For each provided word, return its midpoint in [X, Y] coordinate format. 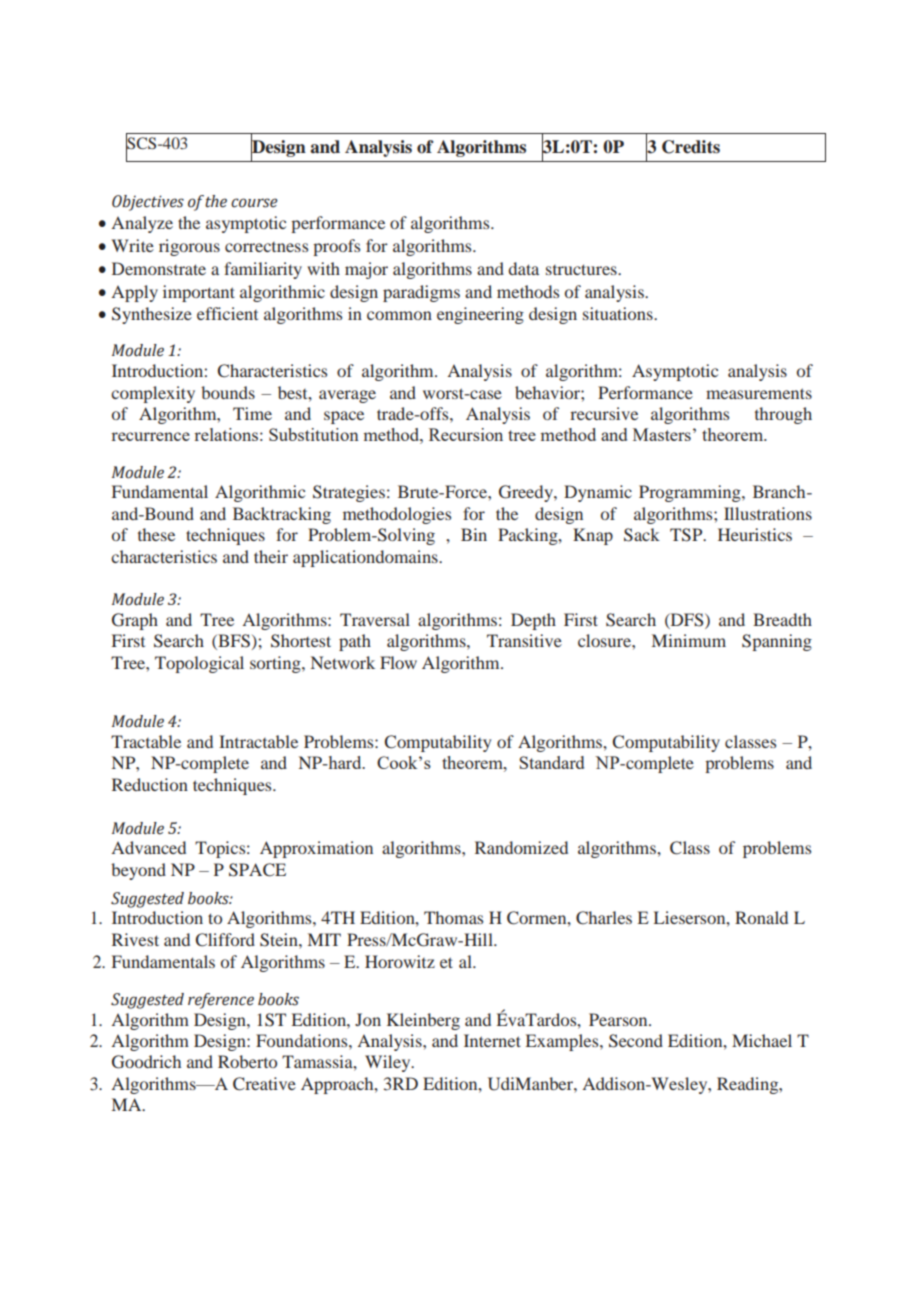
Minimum [689, 640]
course [254, 203]
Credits [691, 147]
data [523, 268]
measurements [759, 393]
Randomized [521, 847]
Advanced [148, 847]
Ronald [761, 917]
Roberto [247, 1061]
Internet [492, 1040]
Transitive [524, 640]
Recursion [466, 434]
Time [252, 413]
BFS [233, 642]
